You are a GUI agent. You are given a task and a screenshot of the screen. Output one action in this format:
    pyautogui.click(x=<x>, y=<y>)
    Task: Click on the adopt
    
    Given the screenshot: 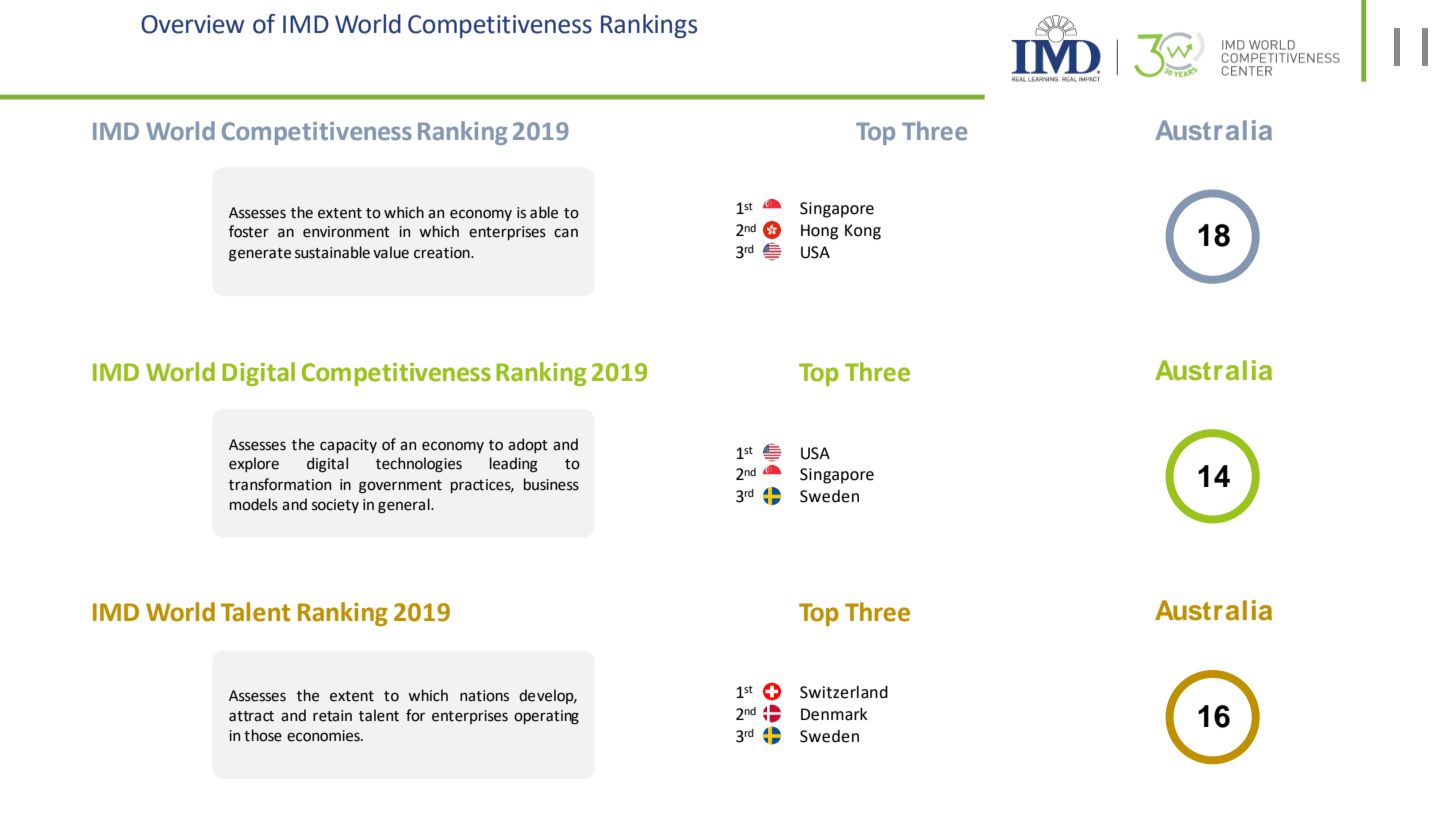 What is the action you would take?
    pyautogui.click(x=528, y=445)
